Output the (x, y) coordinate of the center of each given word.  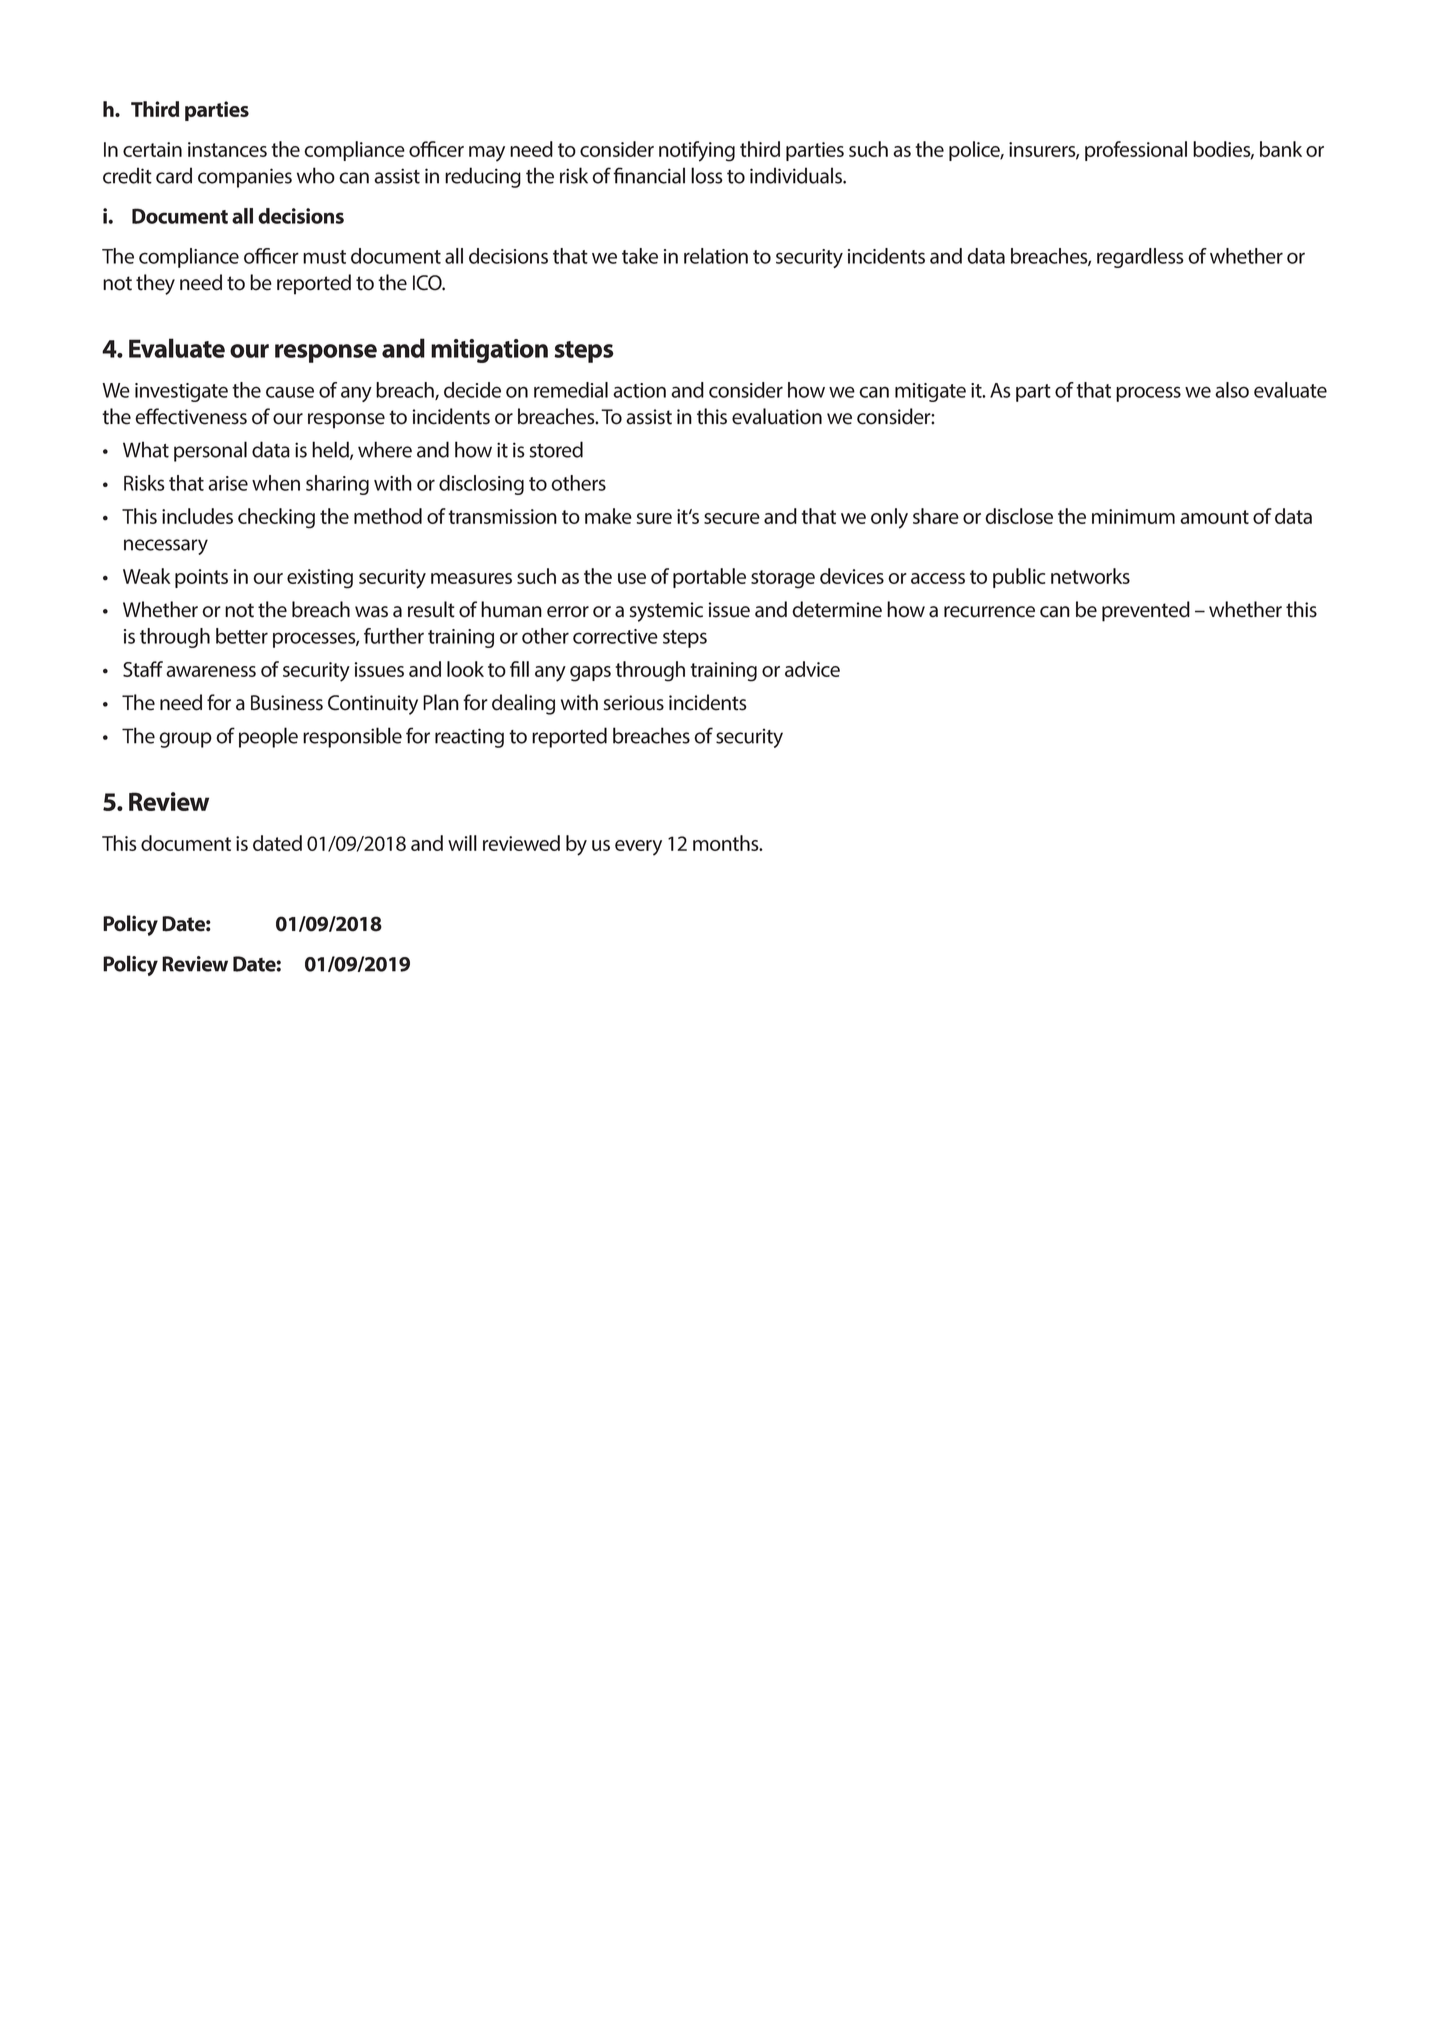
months (727, 843)
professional (1136, 151)
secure (732, 518)
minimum (1133, 516)
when (276, 483)
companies (245, 178)
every (638, 848)
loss (707, 175)
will (462, 843)
